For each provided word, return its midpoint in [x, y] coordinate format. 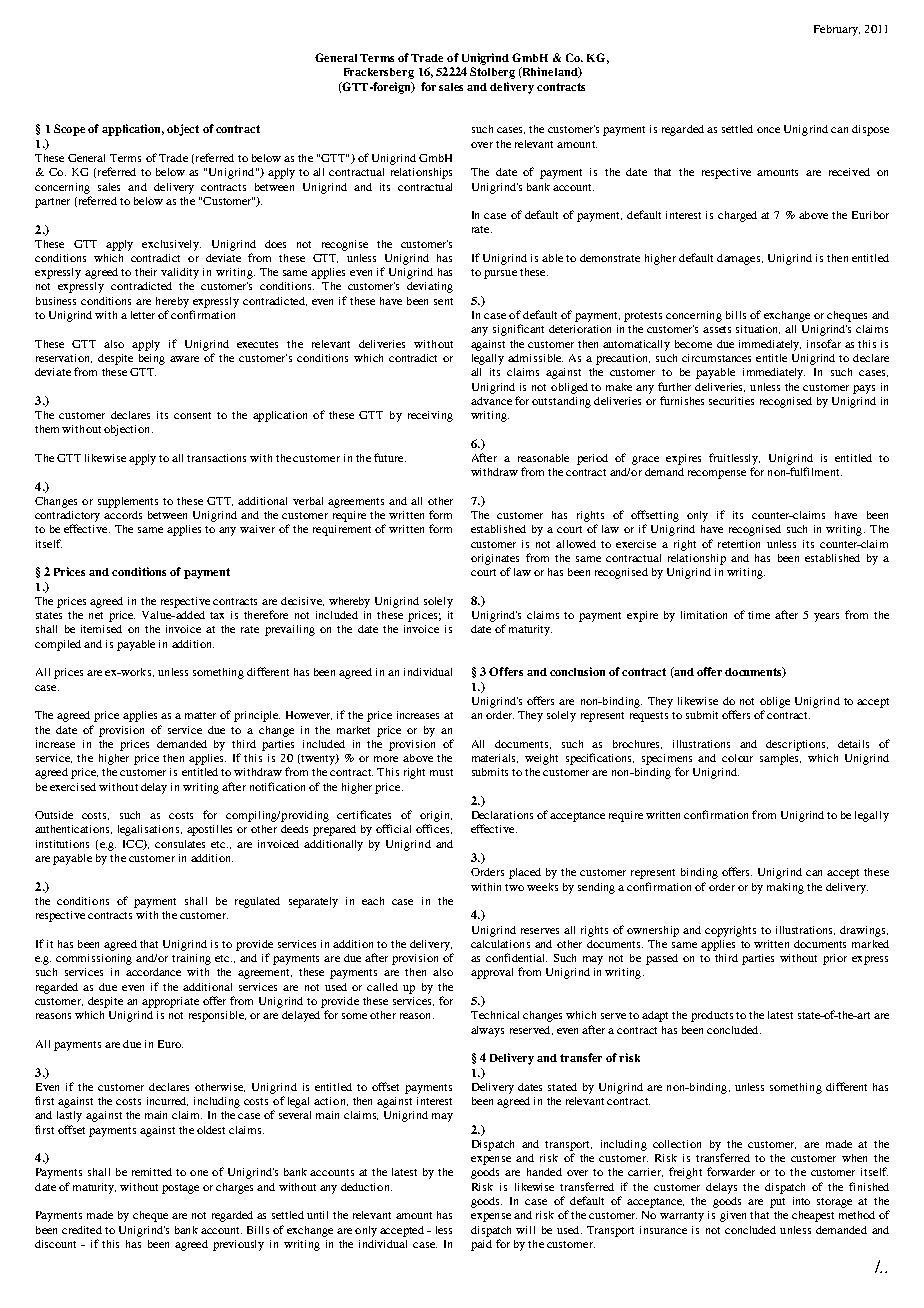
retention [739, 544]
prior [835, 959]
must [441, 772]
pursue [500, 274]
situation [758, 329]
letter [143, 315]
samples [780, 759]
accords [123, 515]
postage [180, 1189]
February [837, 30]
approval [492, 973]
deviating [430, 287]
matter [200, 715]
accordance [153, 972]
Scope [69, 130]
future [390, 457]
